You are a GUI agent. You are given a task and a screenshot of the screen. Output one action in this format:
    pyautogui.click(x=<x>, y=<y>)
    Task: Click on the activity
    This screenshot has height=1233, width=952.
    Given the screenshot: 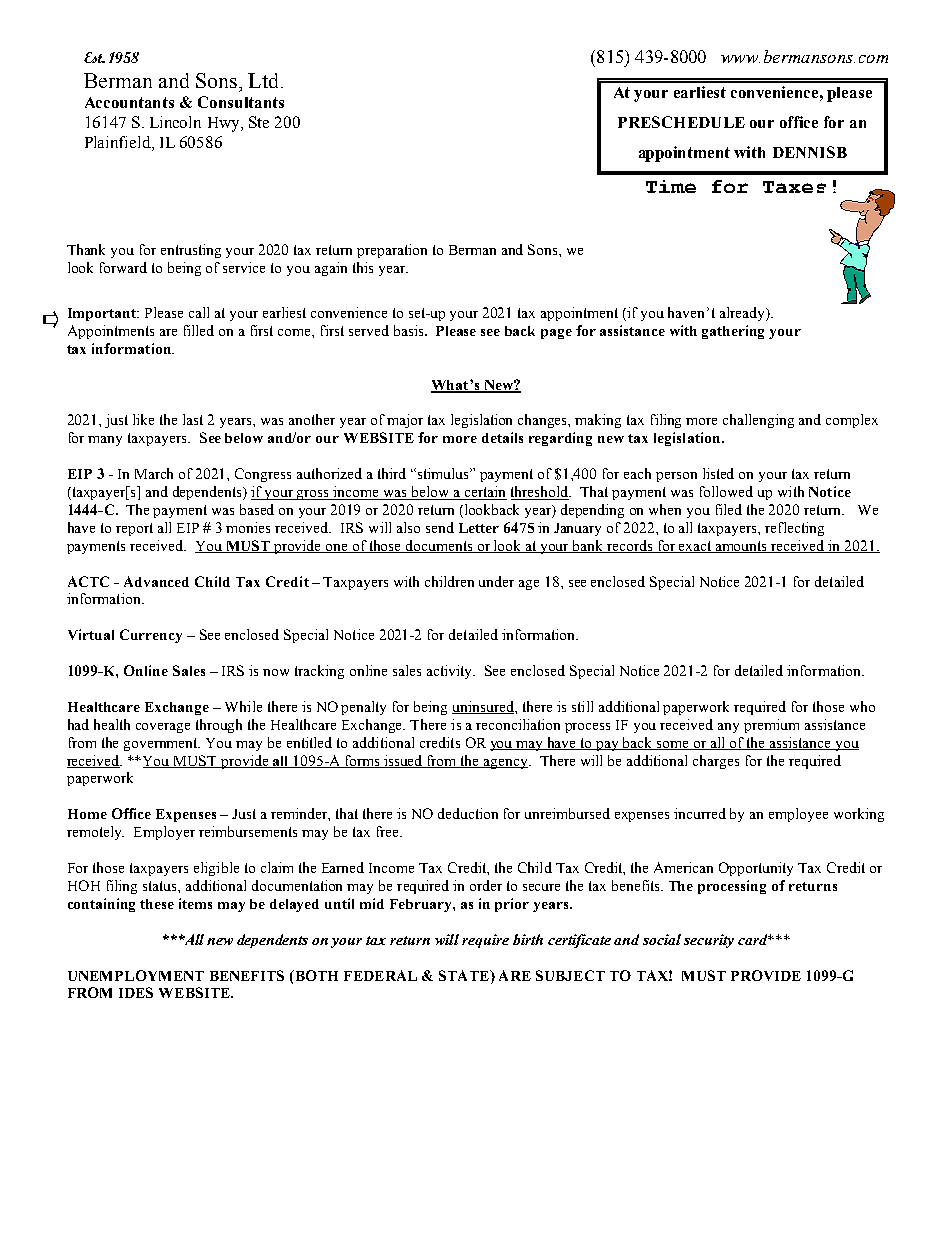 What is the action you would take?
    pyautogui.click(x=451, y=672)
